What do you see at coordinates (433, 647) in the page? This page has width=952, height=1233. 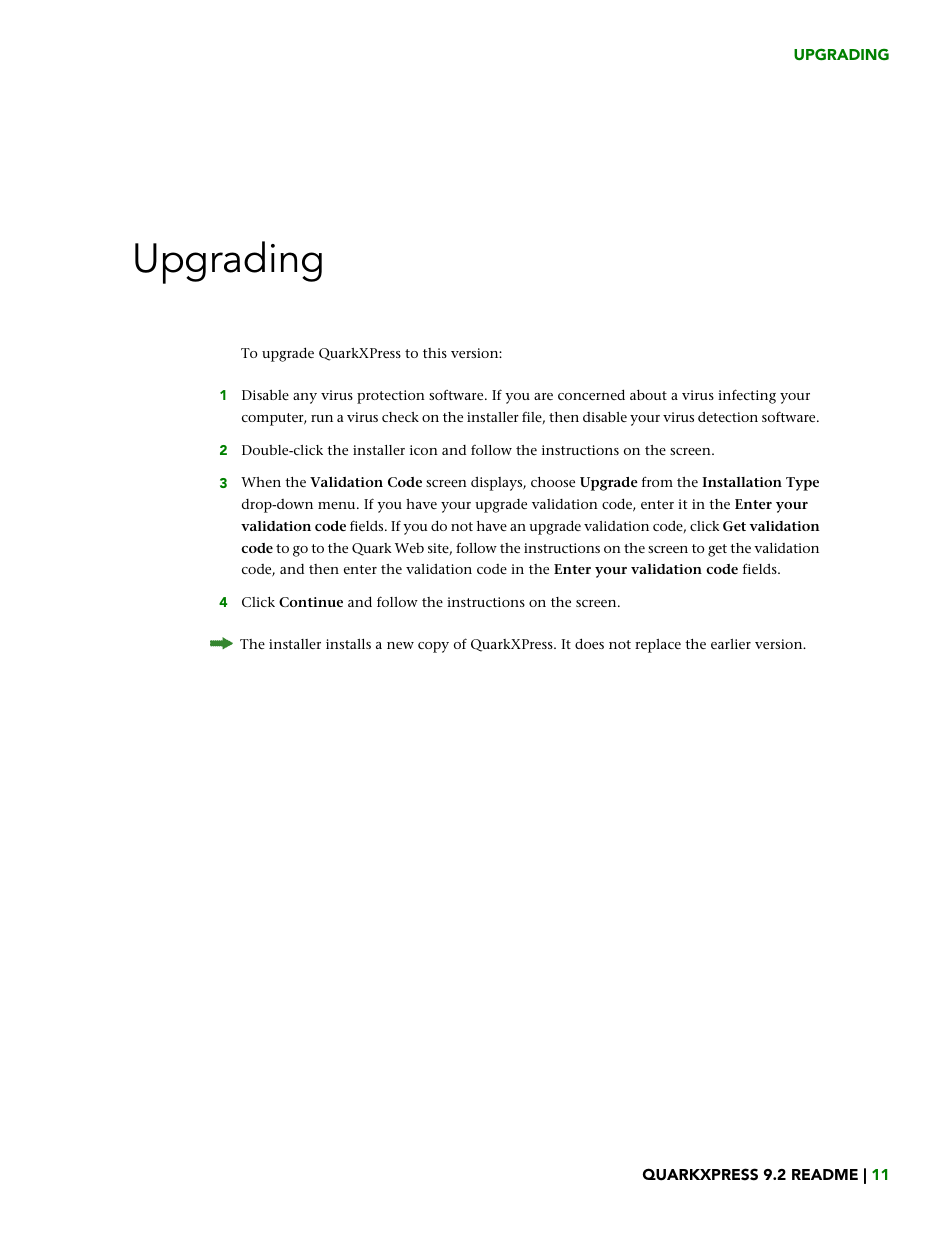 I see `copy` at bounding box center [433, 647].
